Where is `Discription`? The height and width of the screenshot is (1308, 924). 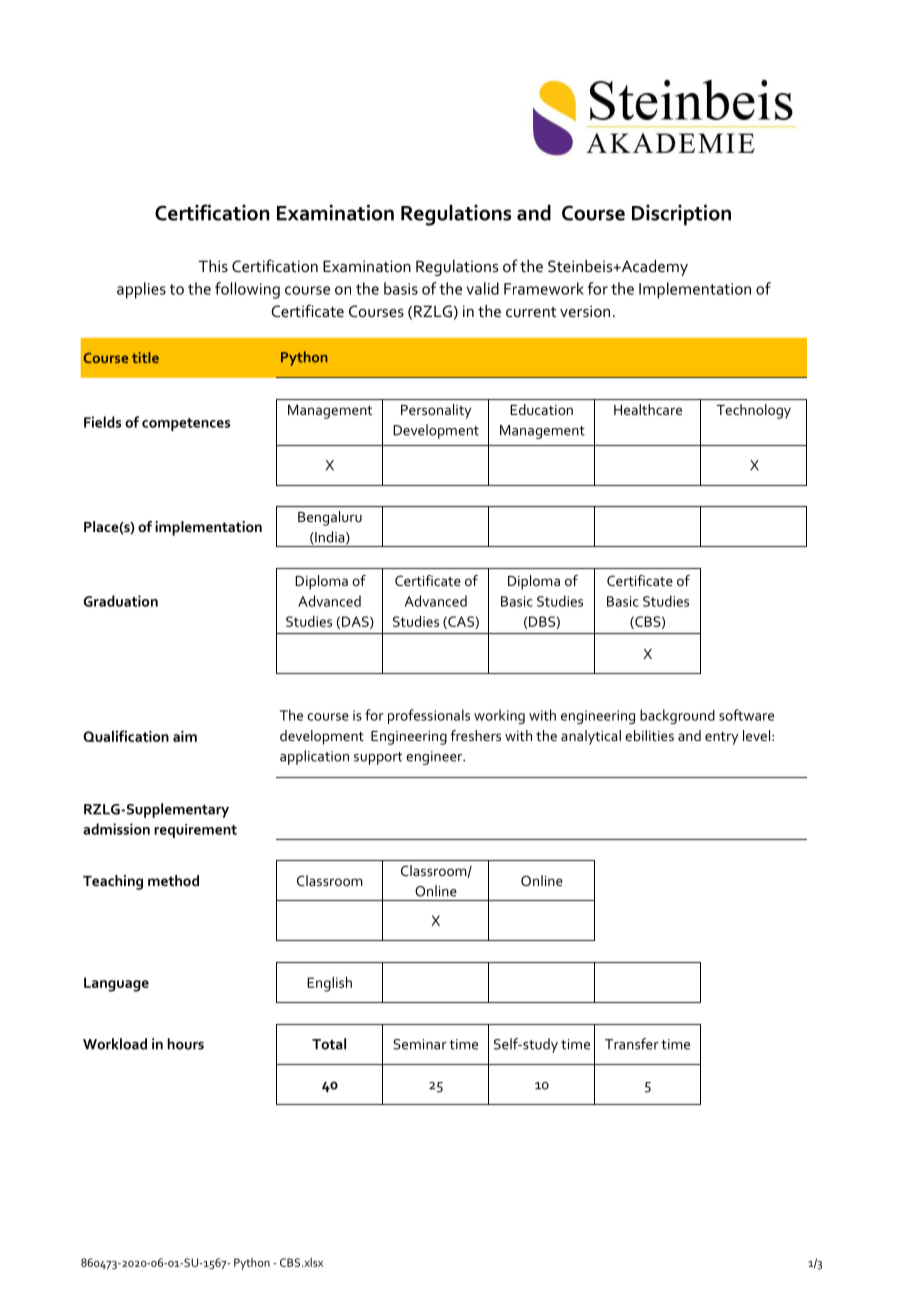 Discription is located at coordinates (681, 215).
